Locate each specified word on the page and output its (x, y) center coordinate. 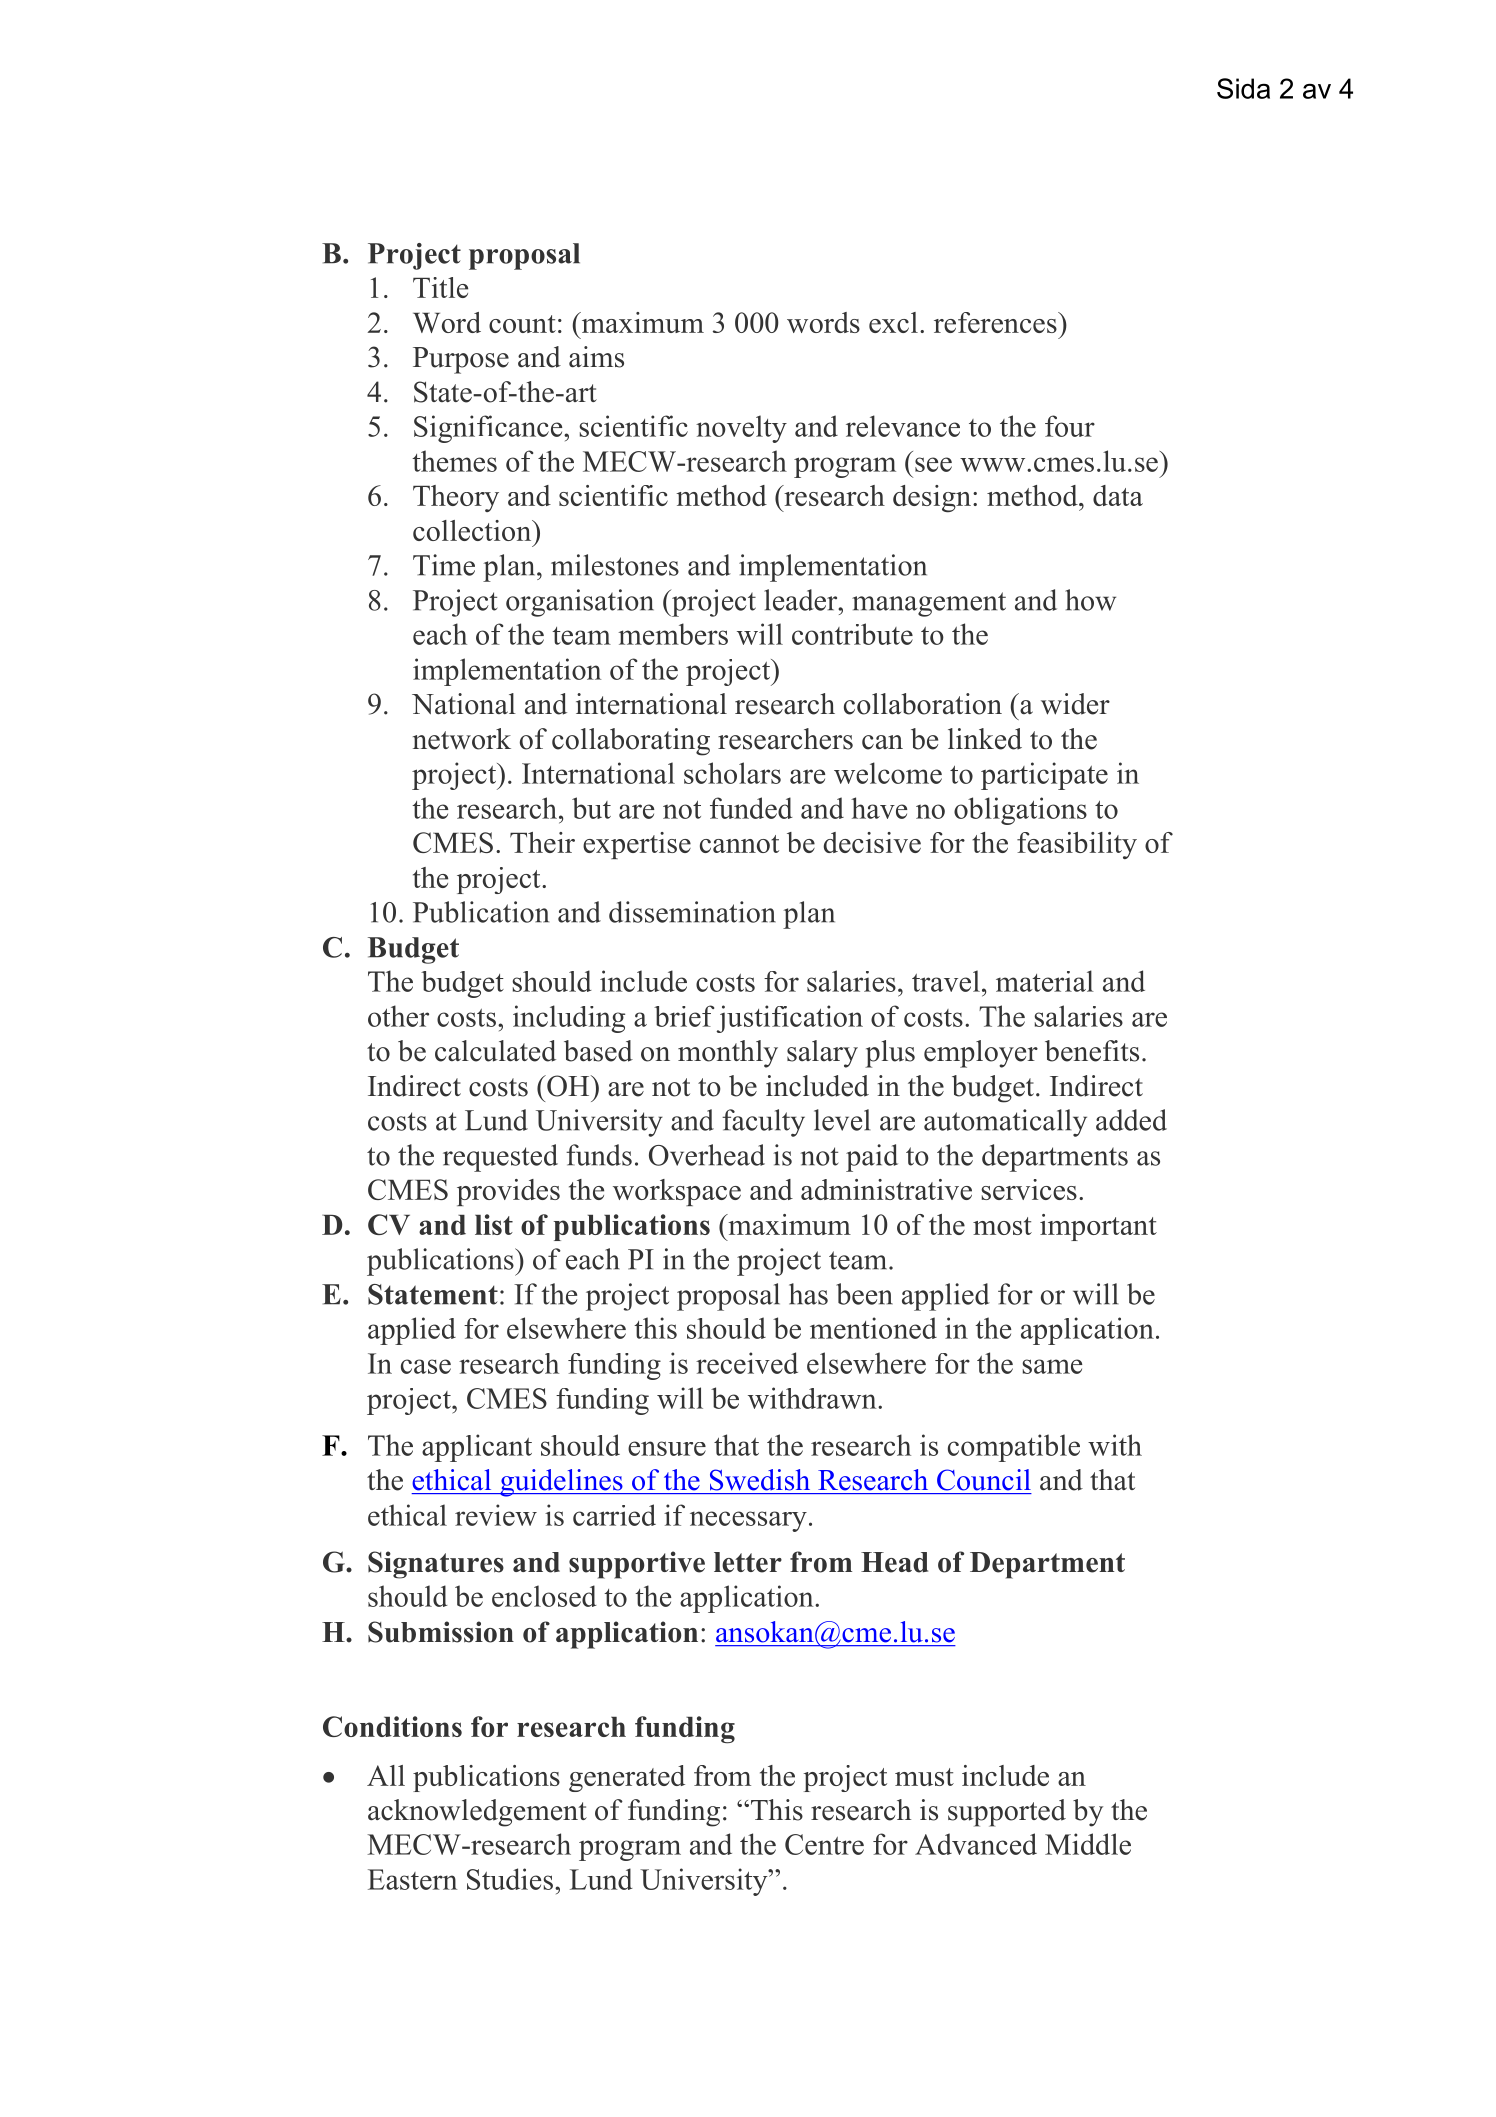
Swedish (760, 1480)
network (462, 739)
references (996, 322)
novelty (741, 429)
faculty (763, 1123)
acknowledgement (477, 1813)
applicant (477, 1448)
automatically (1005, 1123)
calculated (495, 1051)
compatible (1014, 1448)
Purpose (461, 360)
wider (1075, 704)
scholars (732, 773)
